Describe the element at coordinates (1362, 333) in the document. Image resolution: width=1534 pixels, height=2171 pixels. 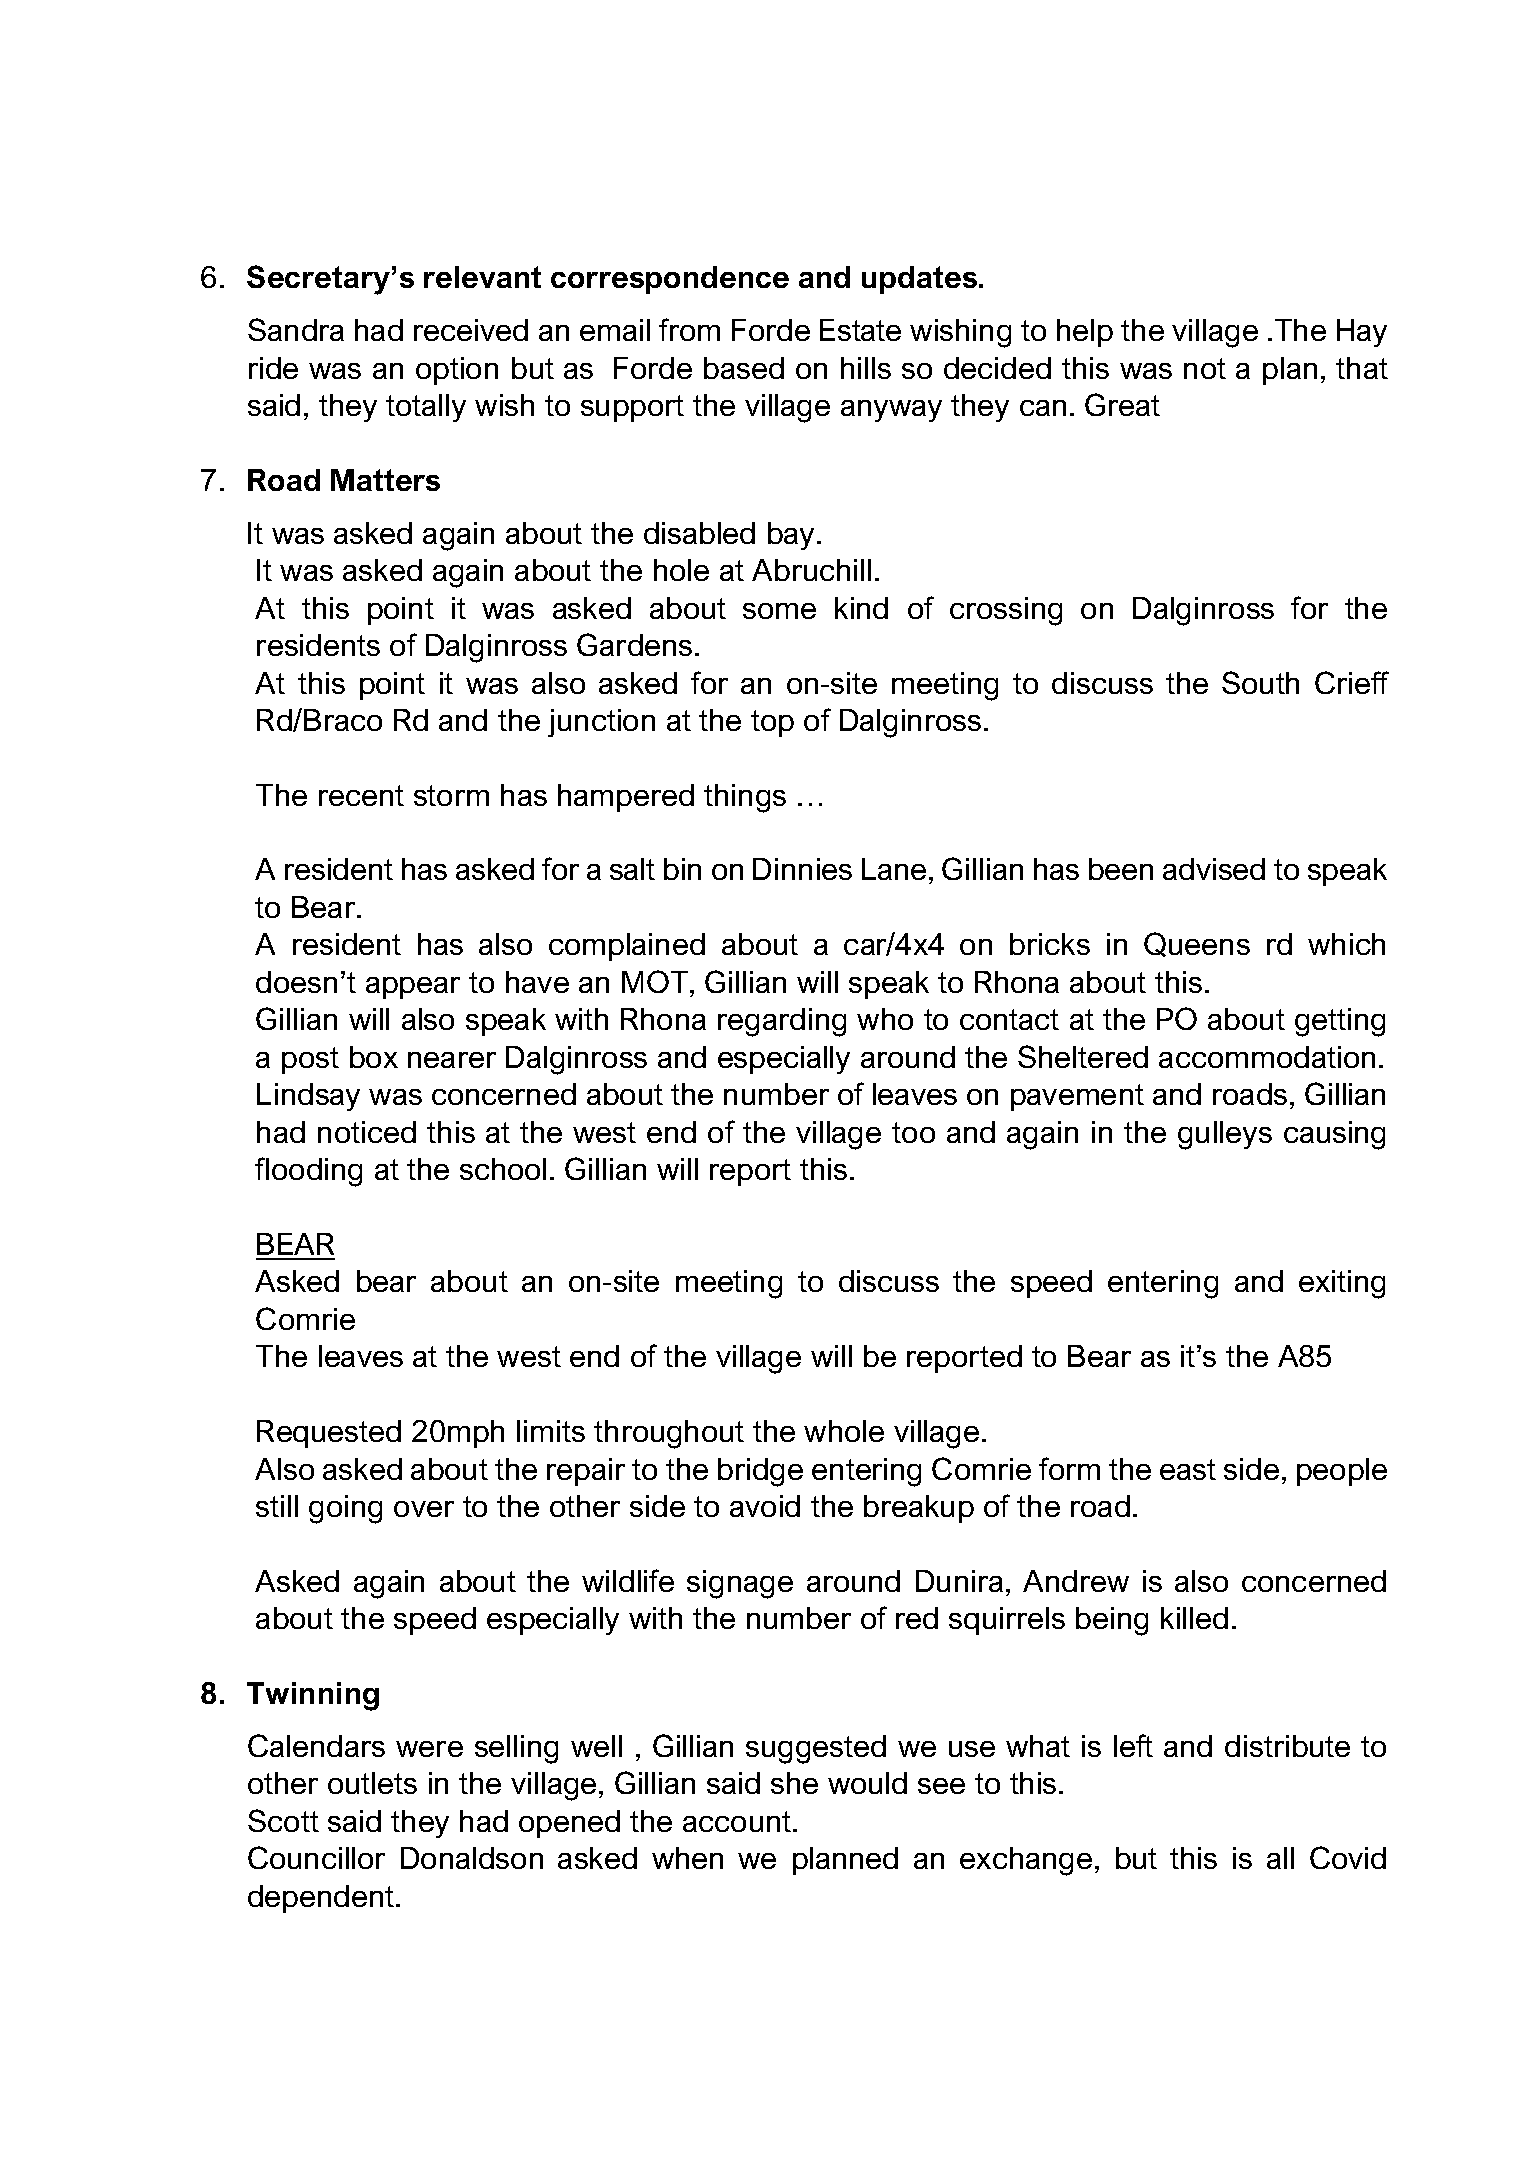
I see `Hay` at that location.
